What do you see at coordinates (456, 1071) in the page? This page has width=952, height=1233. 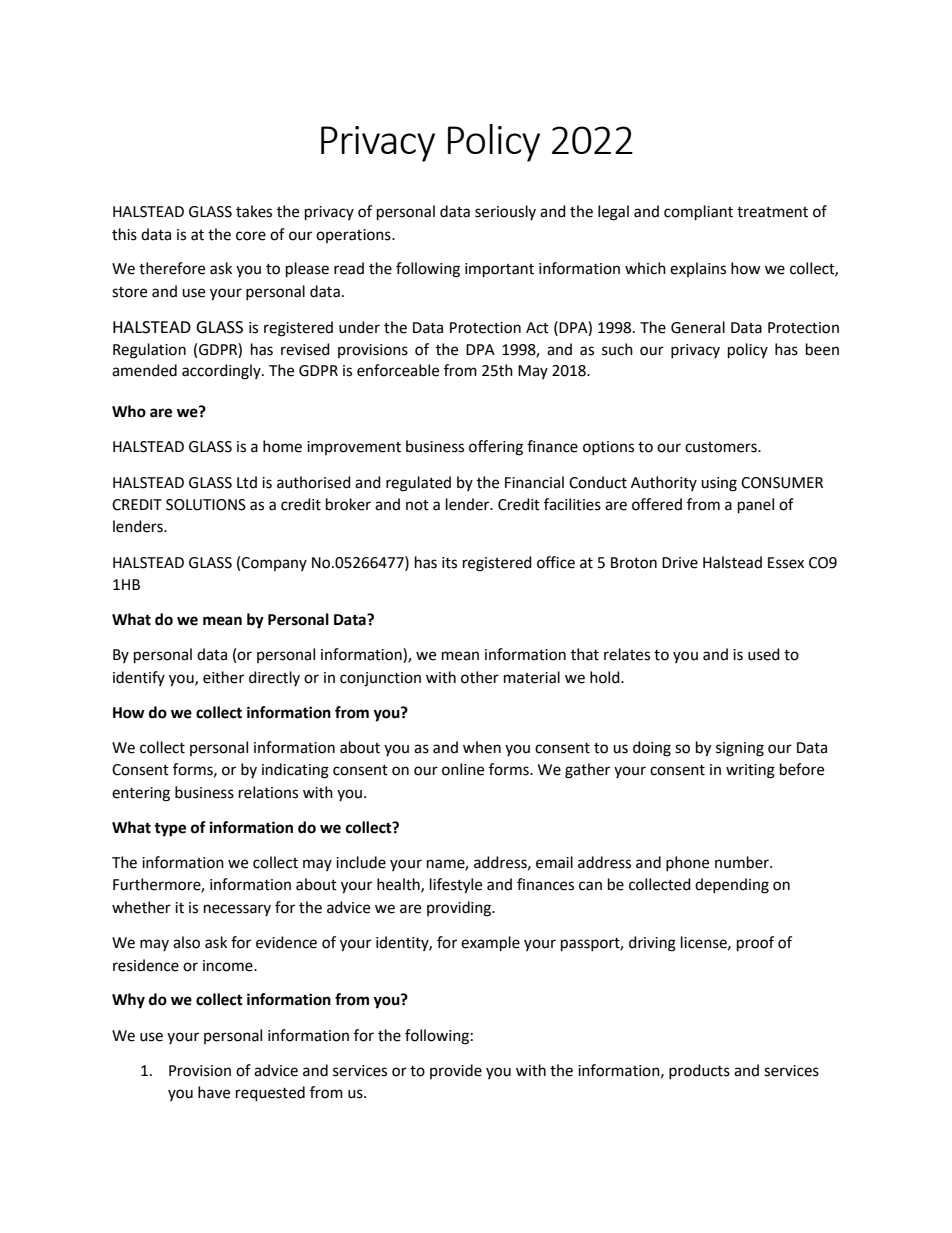 I see `provide` at bounding box center [456, 1071].
